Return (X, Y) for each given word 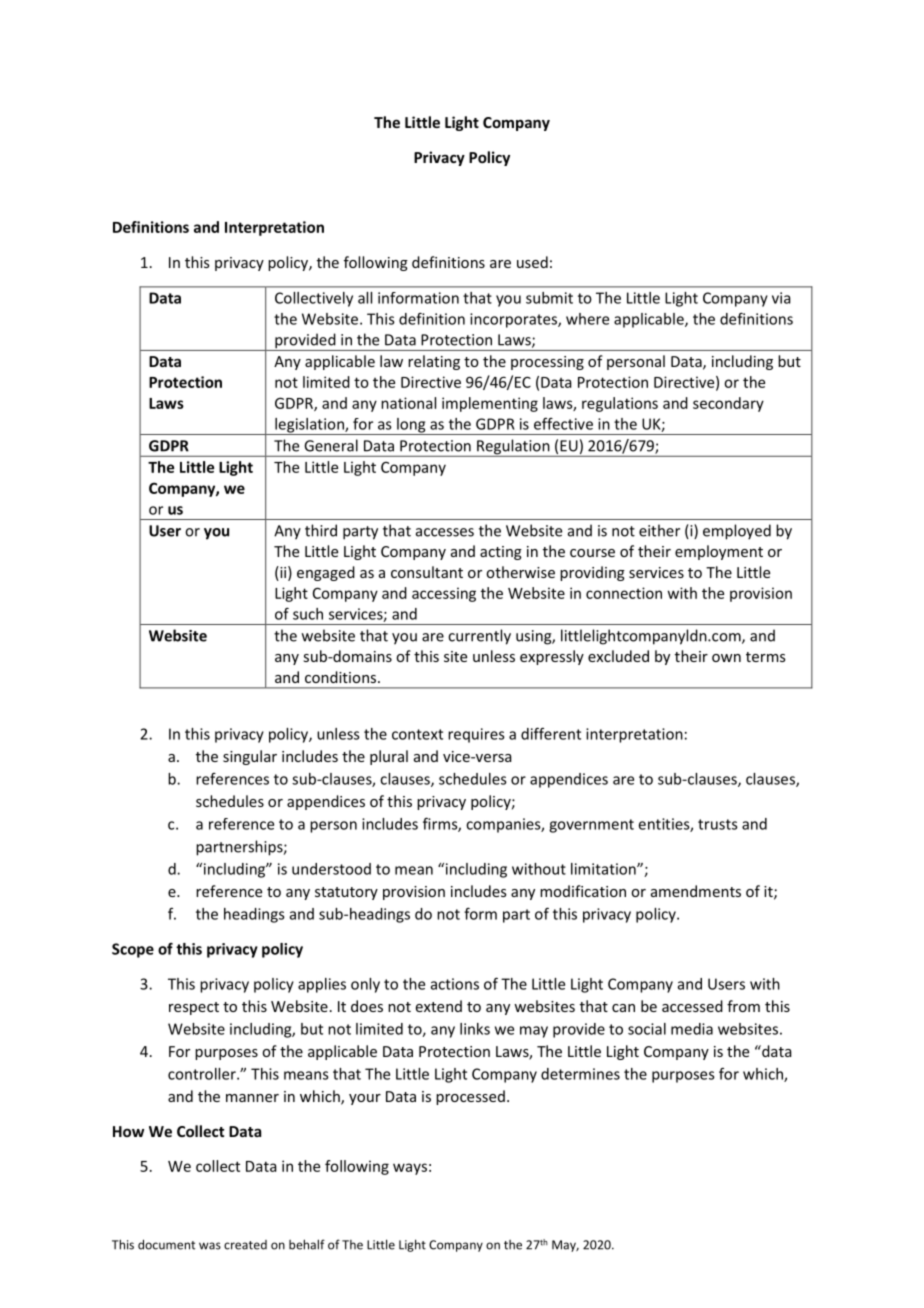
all (365, 298)
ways (410, 1169)
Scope (133, 950)
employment (719, 552)
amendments (696, 891)
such (308, 614)
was (210, 1246)
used (532, 262)
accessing (444, 594)
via (781, 298)
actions (455, 984)
